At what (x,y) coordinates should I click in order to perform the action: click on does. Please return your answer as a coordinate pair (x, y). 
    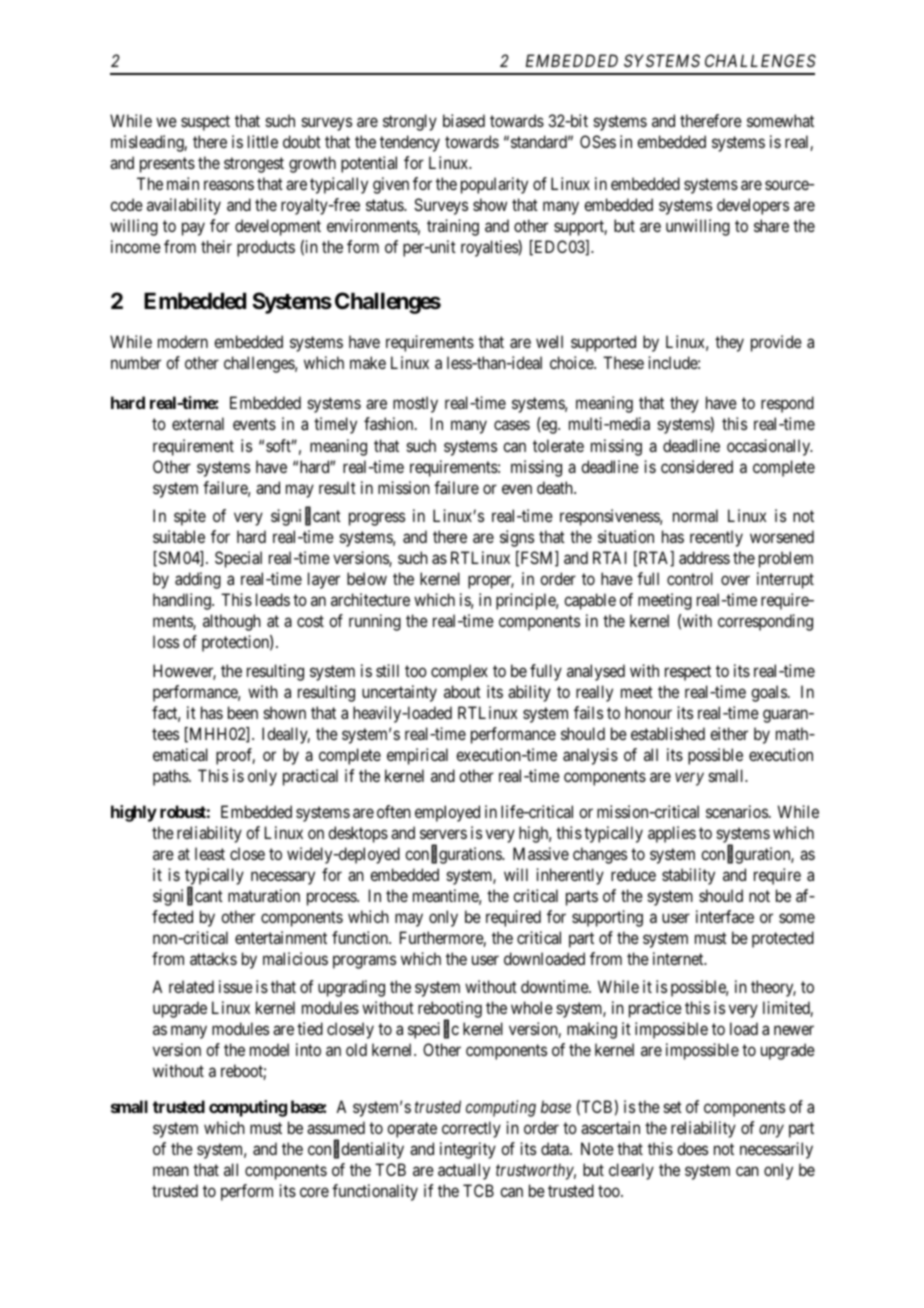
    Looking at the image, I should click on (692, 1148).
